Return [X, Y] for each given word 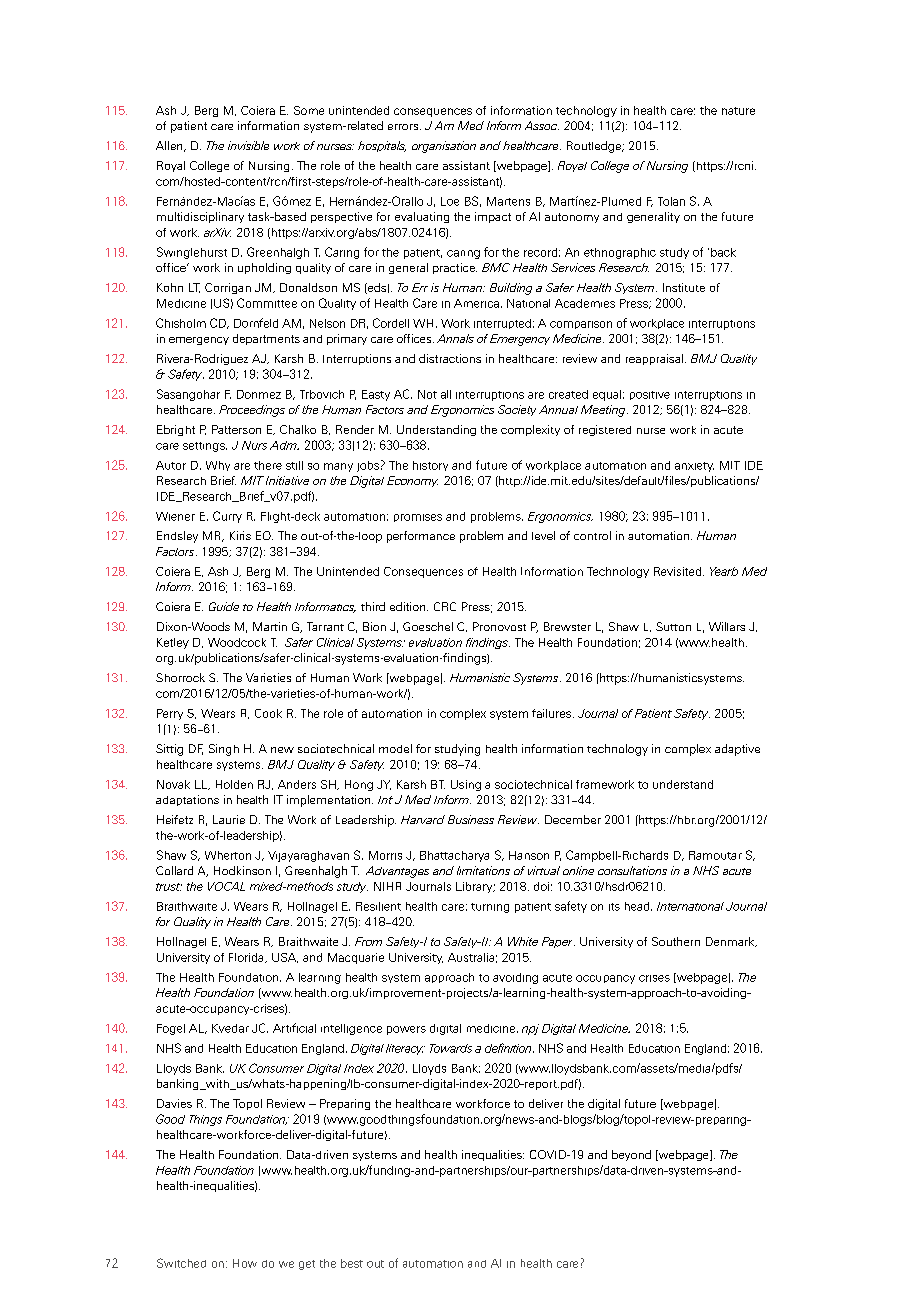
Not [427, 394]
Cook [268, 713]
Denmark [731, 942]
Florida [247, 958]
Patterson [236, 429]
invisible [248, 145]
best [352, 1263]
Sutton [673, 626]
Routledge [595, 147]
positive [650, 395]
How [245, 1263]
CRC [445, 606]
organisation [444, 147]
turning [490, 908]
